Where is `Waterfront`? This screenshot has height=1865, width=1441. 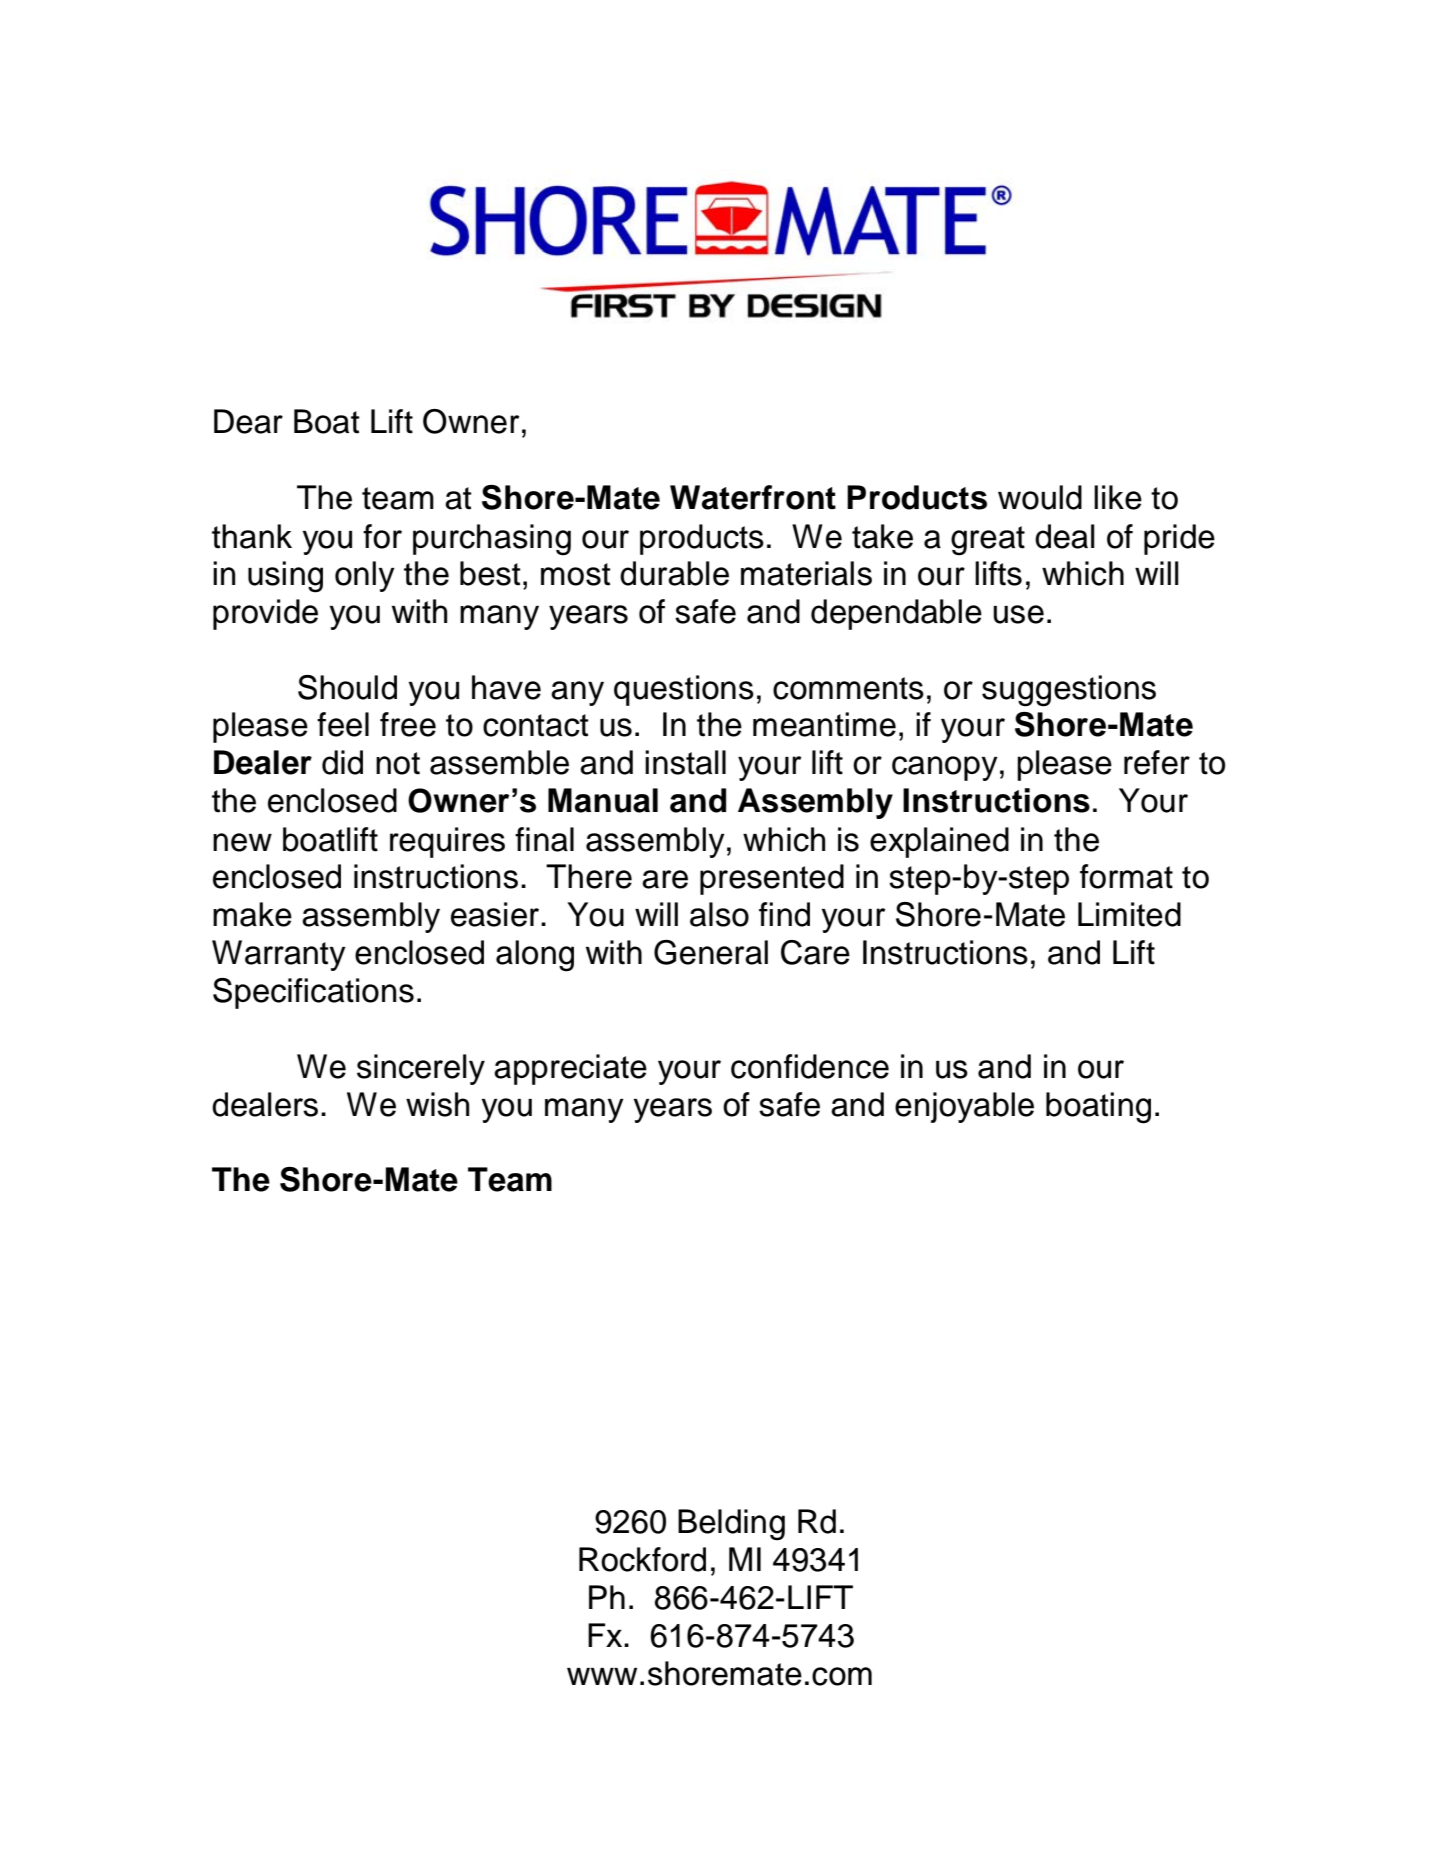
Waterfront is located at coordinates (753, 497).
